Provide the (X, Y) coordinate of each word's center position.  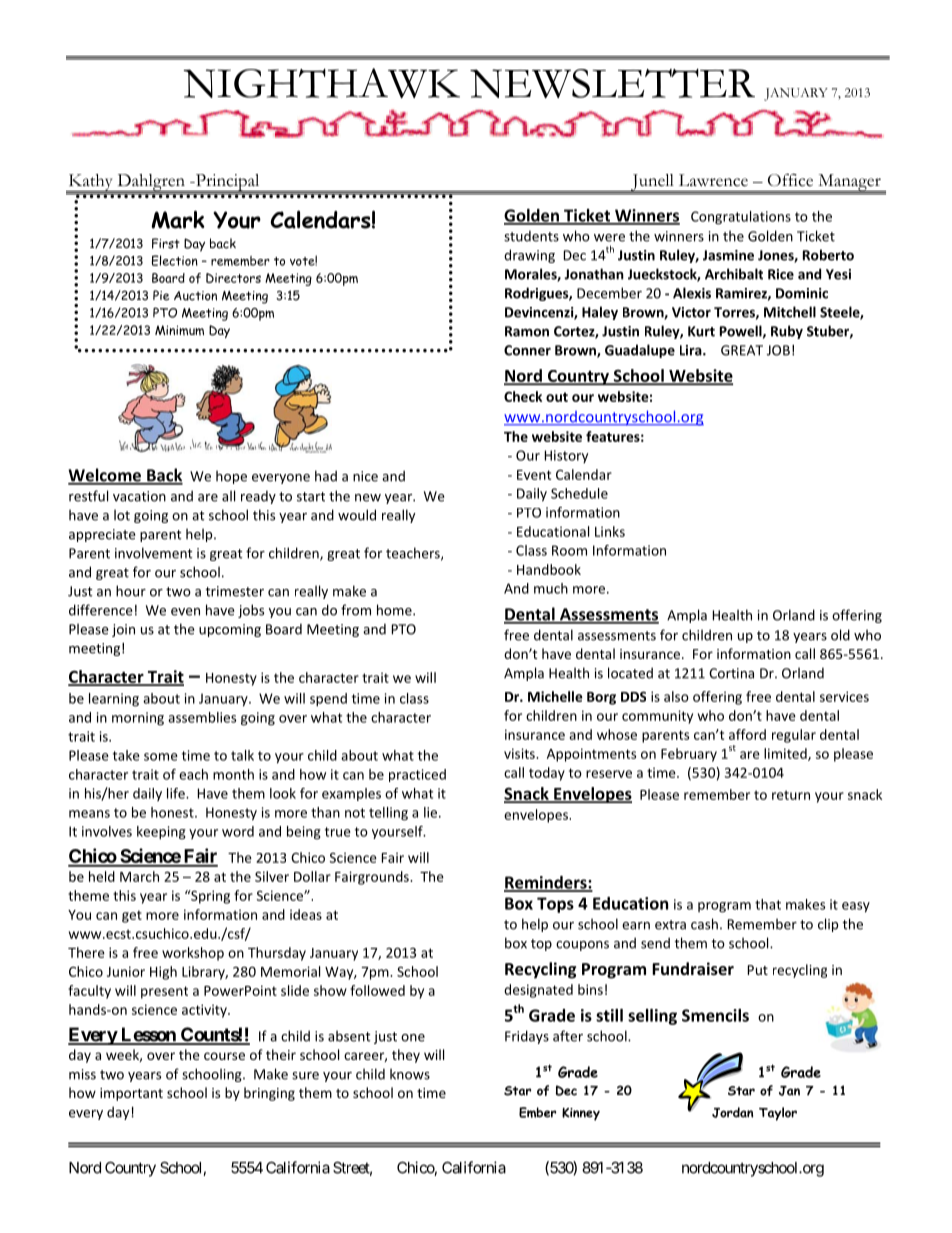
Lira (692, 350)
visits (520, 753)
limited (786, 754)
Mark (178, 219)
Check (523, 396)
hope (231, 477)
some (161, 757)
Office (790, 180)
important (131, 1094)
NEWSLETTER (612, 83)
